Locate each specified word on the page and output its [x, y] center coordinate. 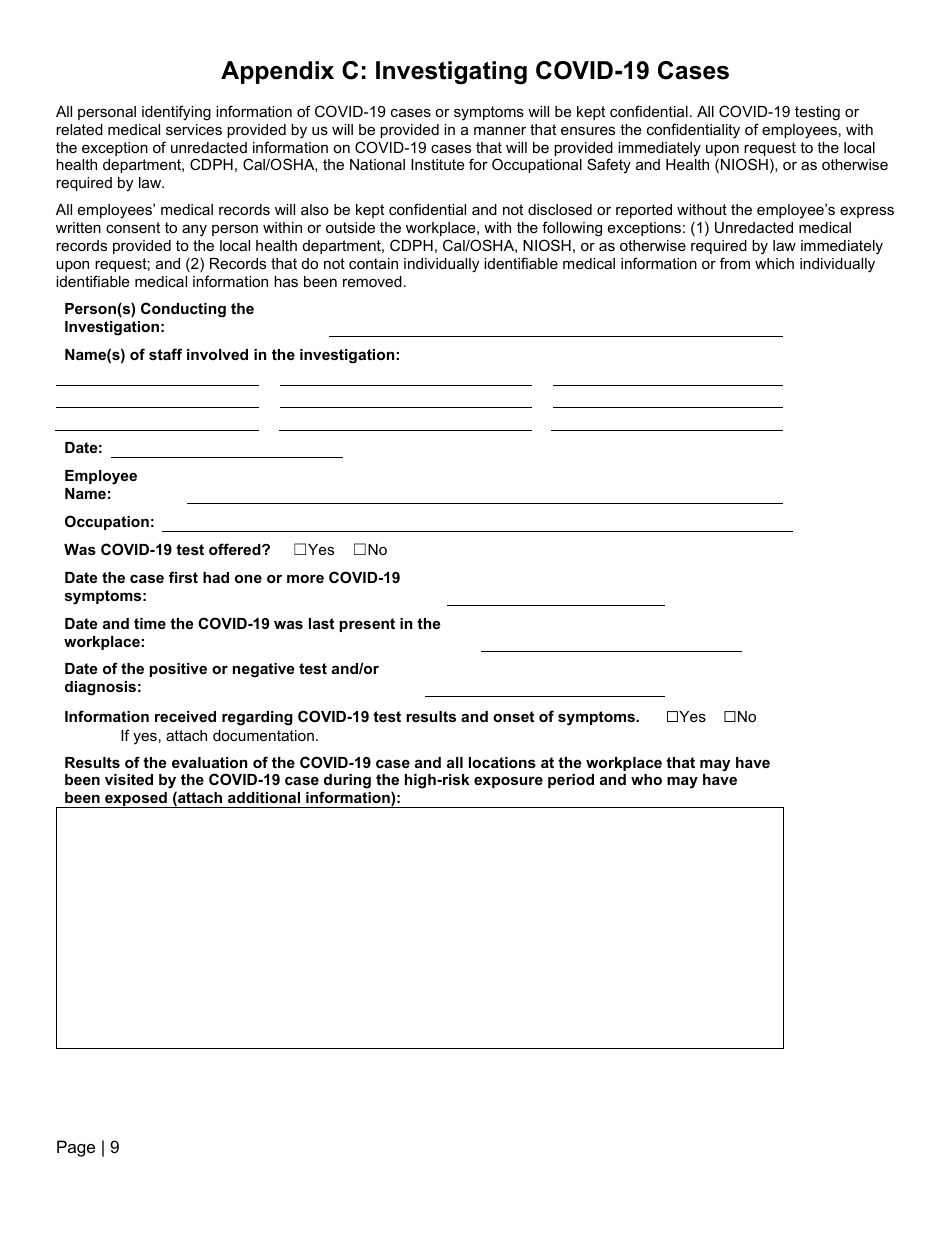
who [646, 779]
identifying [176, 113]
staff [165, 354]
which [774, 263]
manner [500, 130]
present [367, 625]
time [150, 623]
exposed [136, 800]
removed [372, 281]
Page [76, 1148]
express [867, 212]
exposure [508, 782]
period [571, 781]
